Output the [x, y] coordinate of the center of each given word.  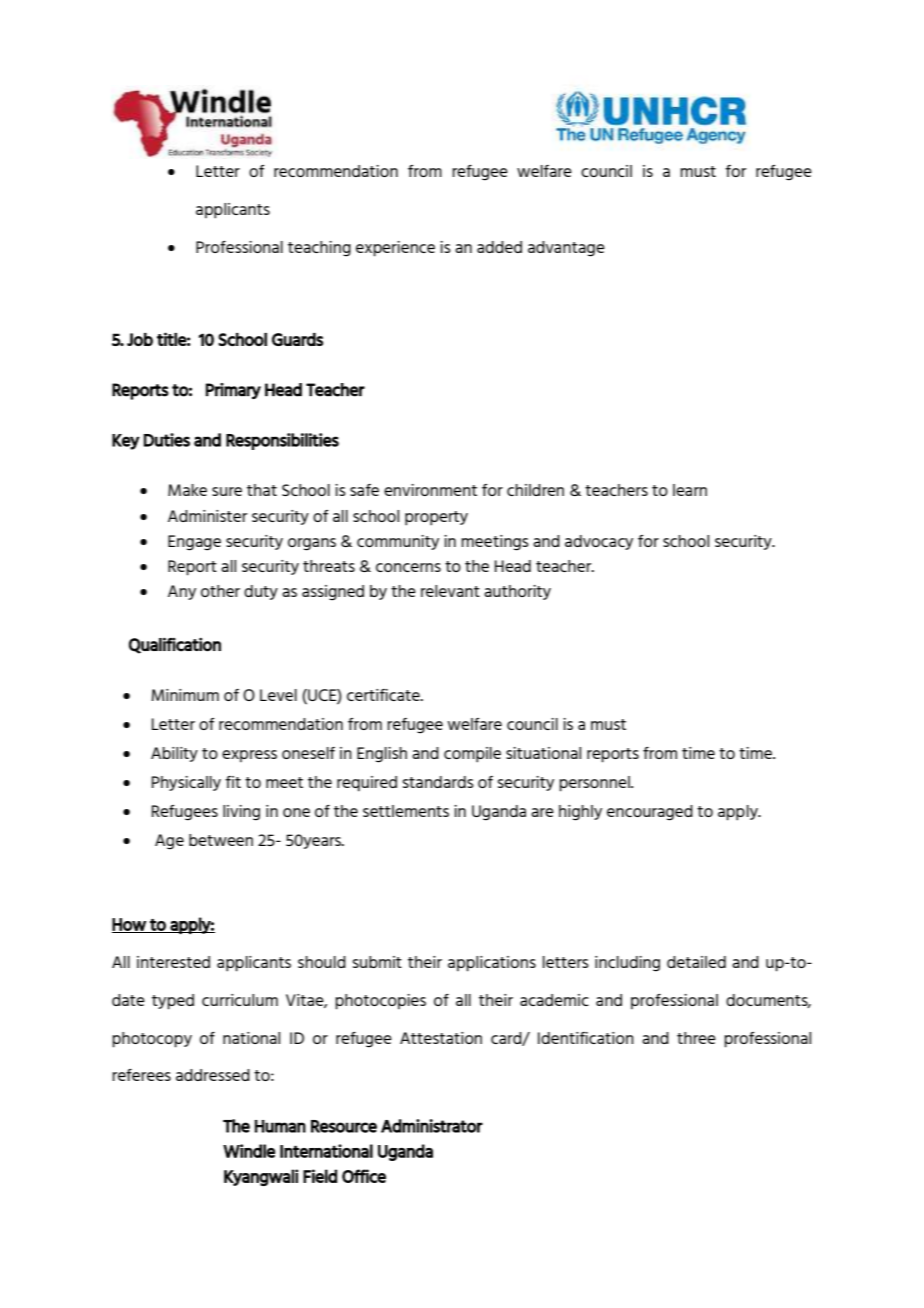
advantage [566, 249]
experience [395, 249]
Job [140, 339]
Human [280, 1126]
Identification [586, 1038]
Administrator [432, 1126]
